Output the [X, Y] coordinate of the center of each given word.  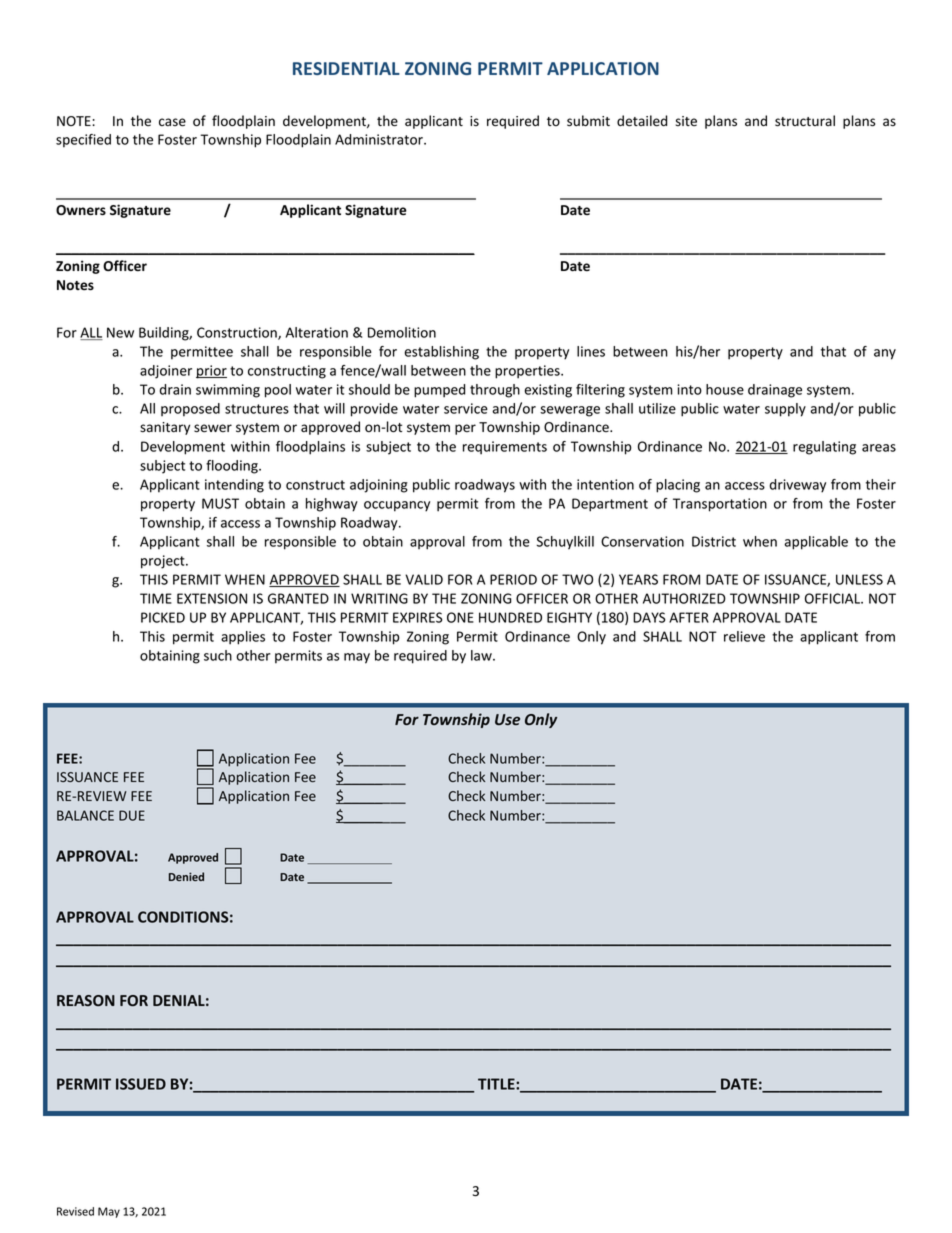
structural [805, 121]
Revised [75, 1211]
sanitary [165, 428]
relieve [744, 636]
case [172, 122]
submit [588, 121]
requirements [505, 448]
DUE [132, 815]
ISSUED [141, 1084]
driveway [798, 486]
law [482, 655]
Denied [186, 876]
